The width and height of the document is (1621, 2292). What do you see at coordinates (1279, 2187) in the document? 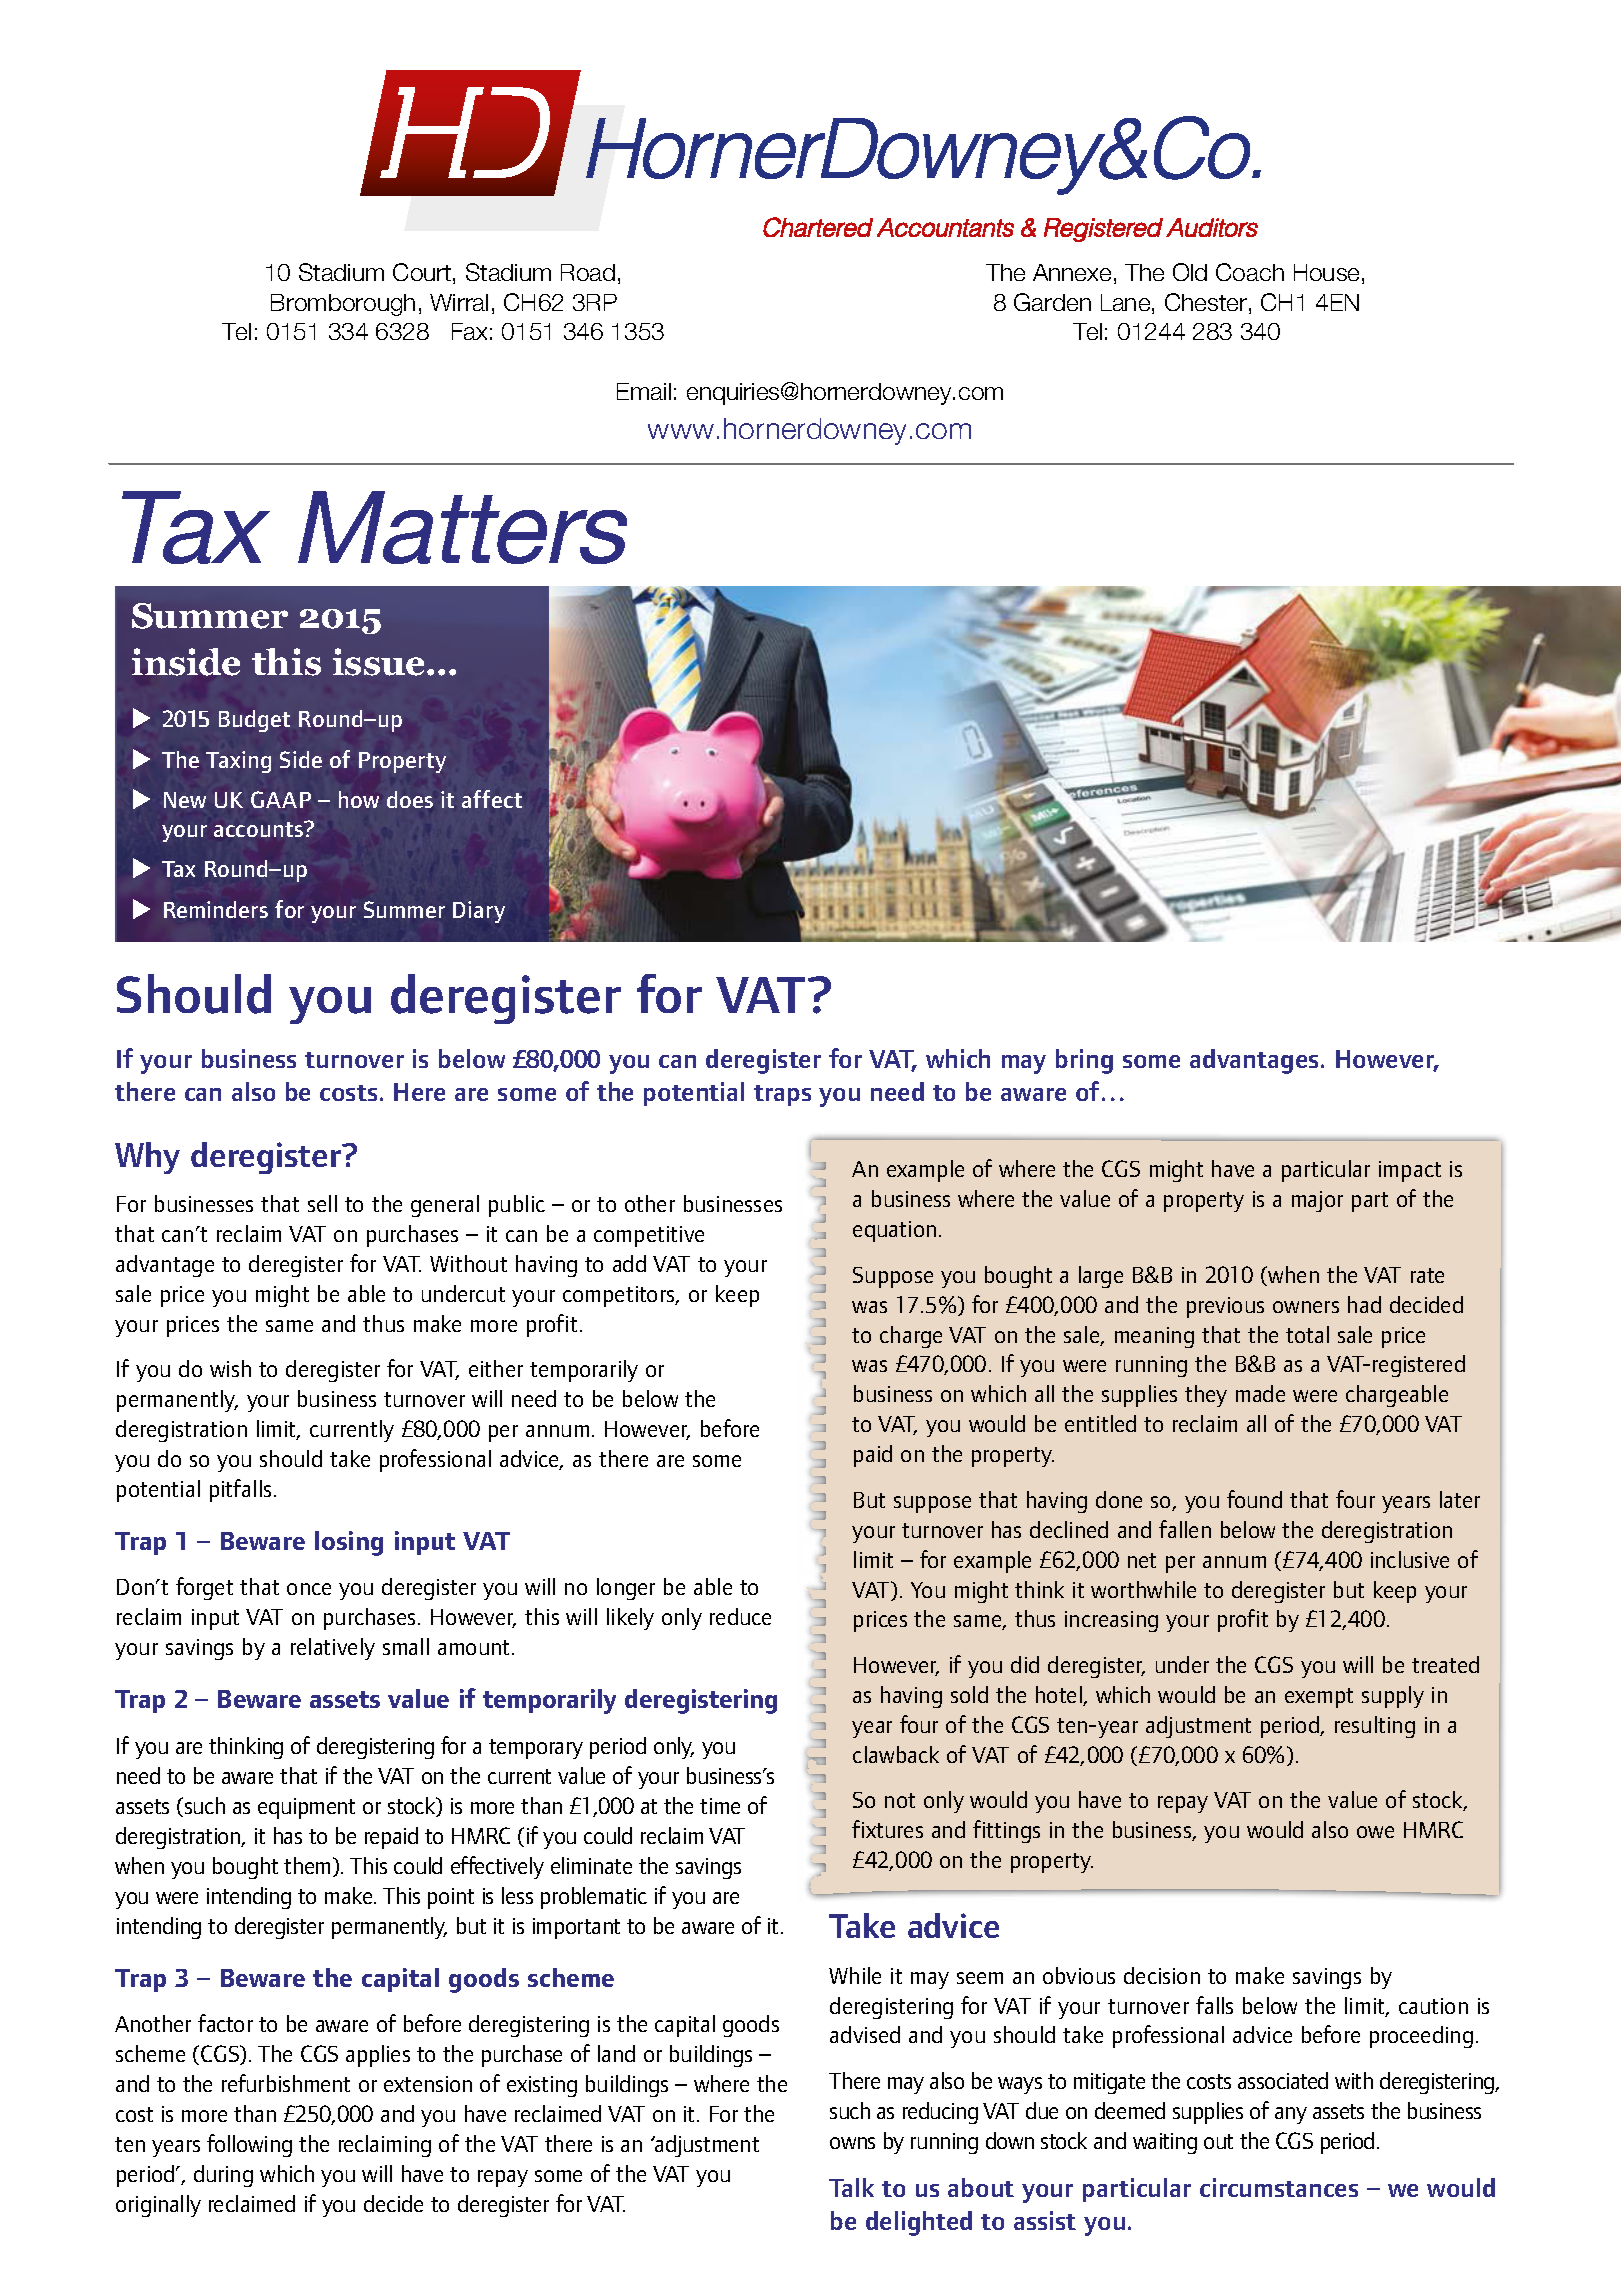
I see `circumstances` at bounding box center [1279, 2187].
